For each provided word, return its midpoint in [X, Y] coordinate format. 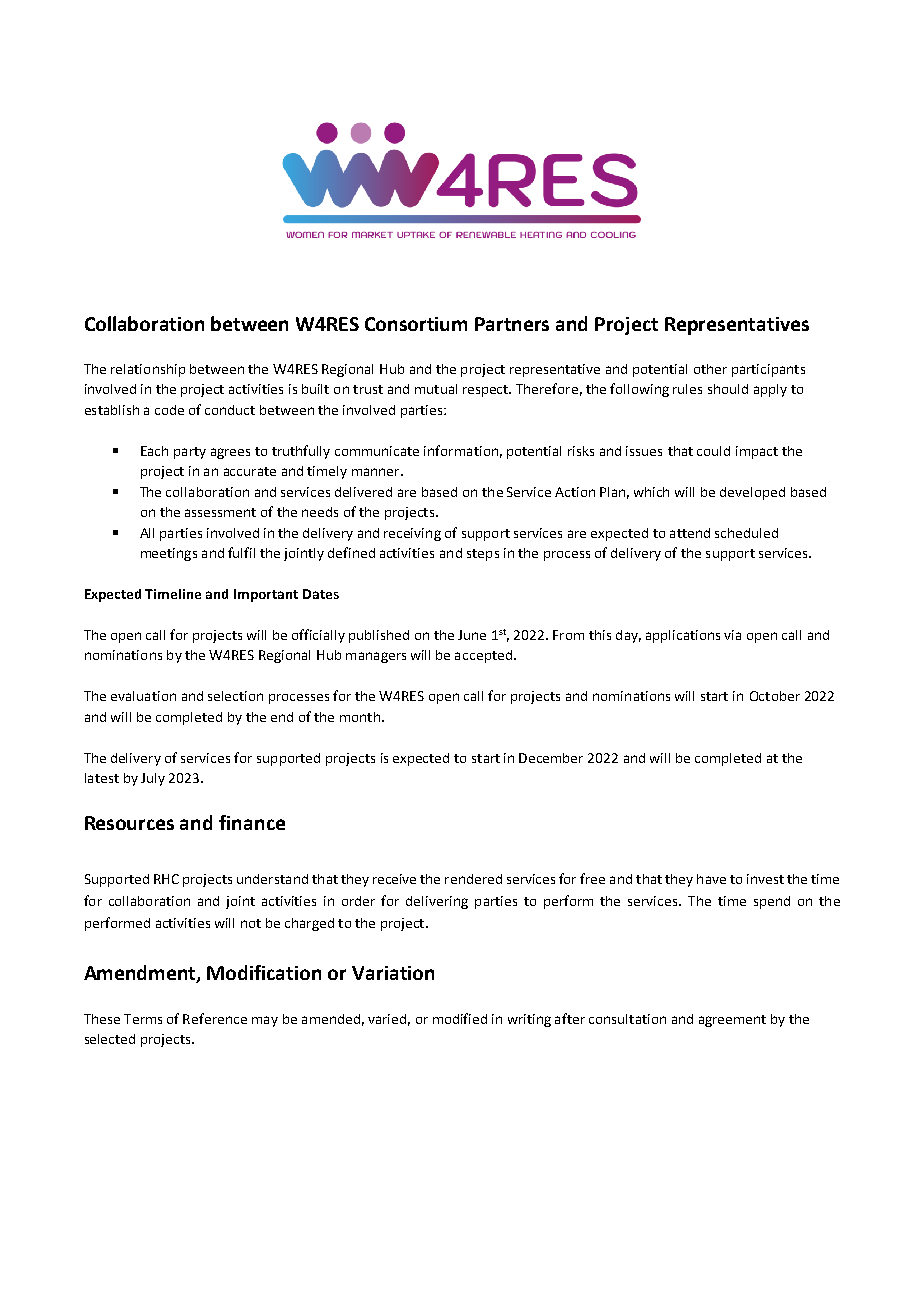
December [551, 758]
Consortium [416, 324]
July [153, 779]
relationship [148, 370]
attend [690, 533]
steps [483, 555]
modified [460, 1018]
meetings [169, 554]
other [710, 369]
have [711, 879]
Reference [215, 1018]
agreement [732, 1021]
